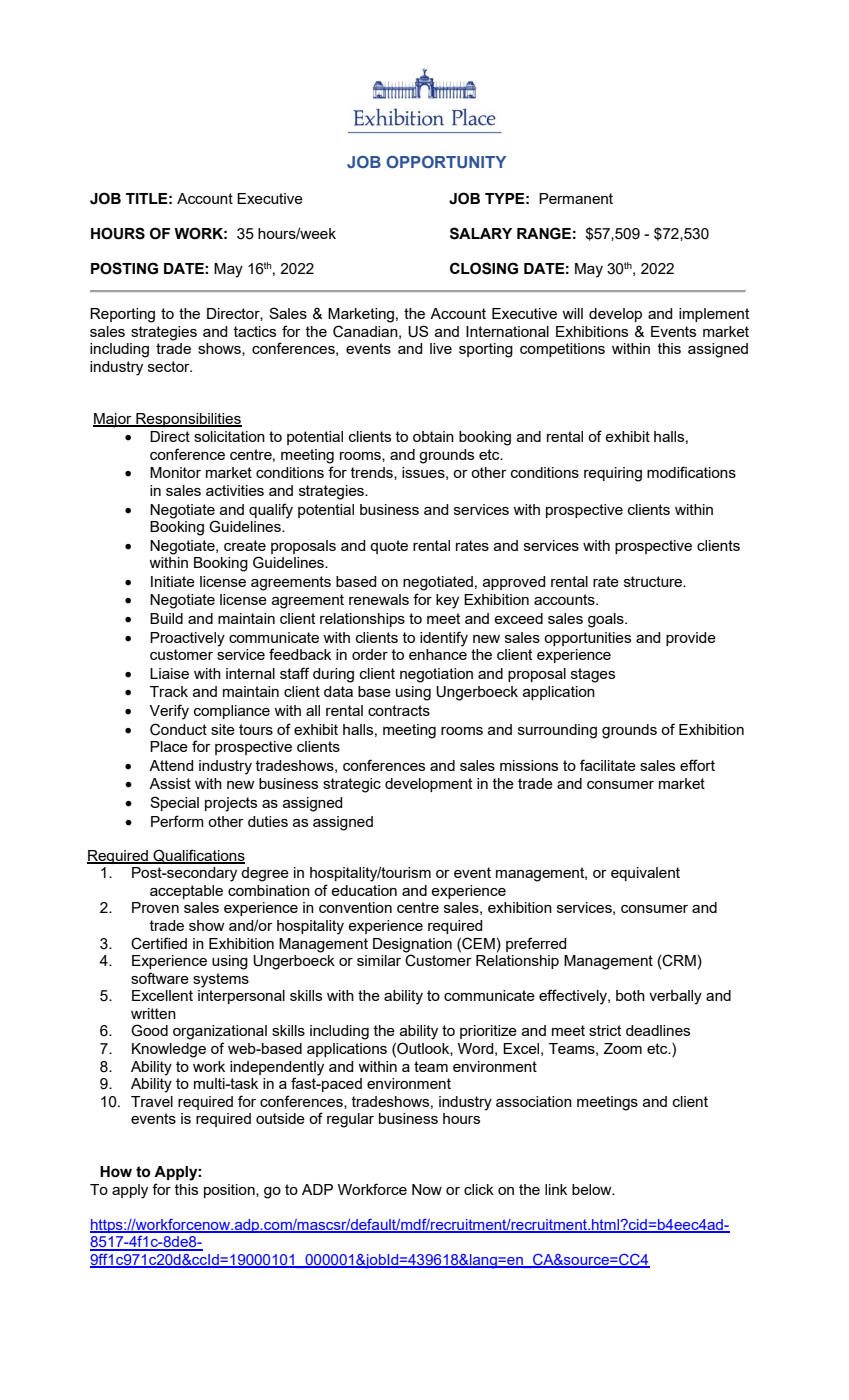  What do you see at coordinates (389, 547) in the screenshot?
I see `quote` at bounding box center [389, 547].
